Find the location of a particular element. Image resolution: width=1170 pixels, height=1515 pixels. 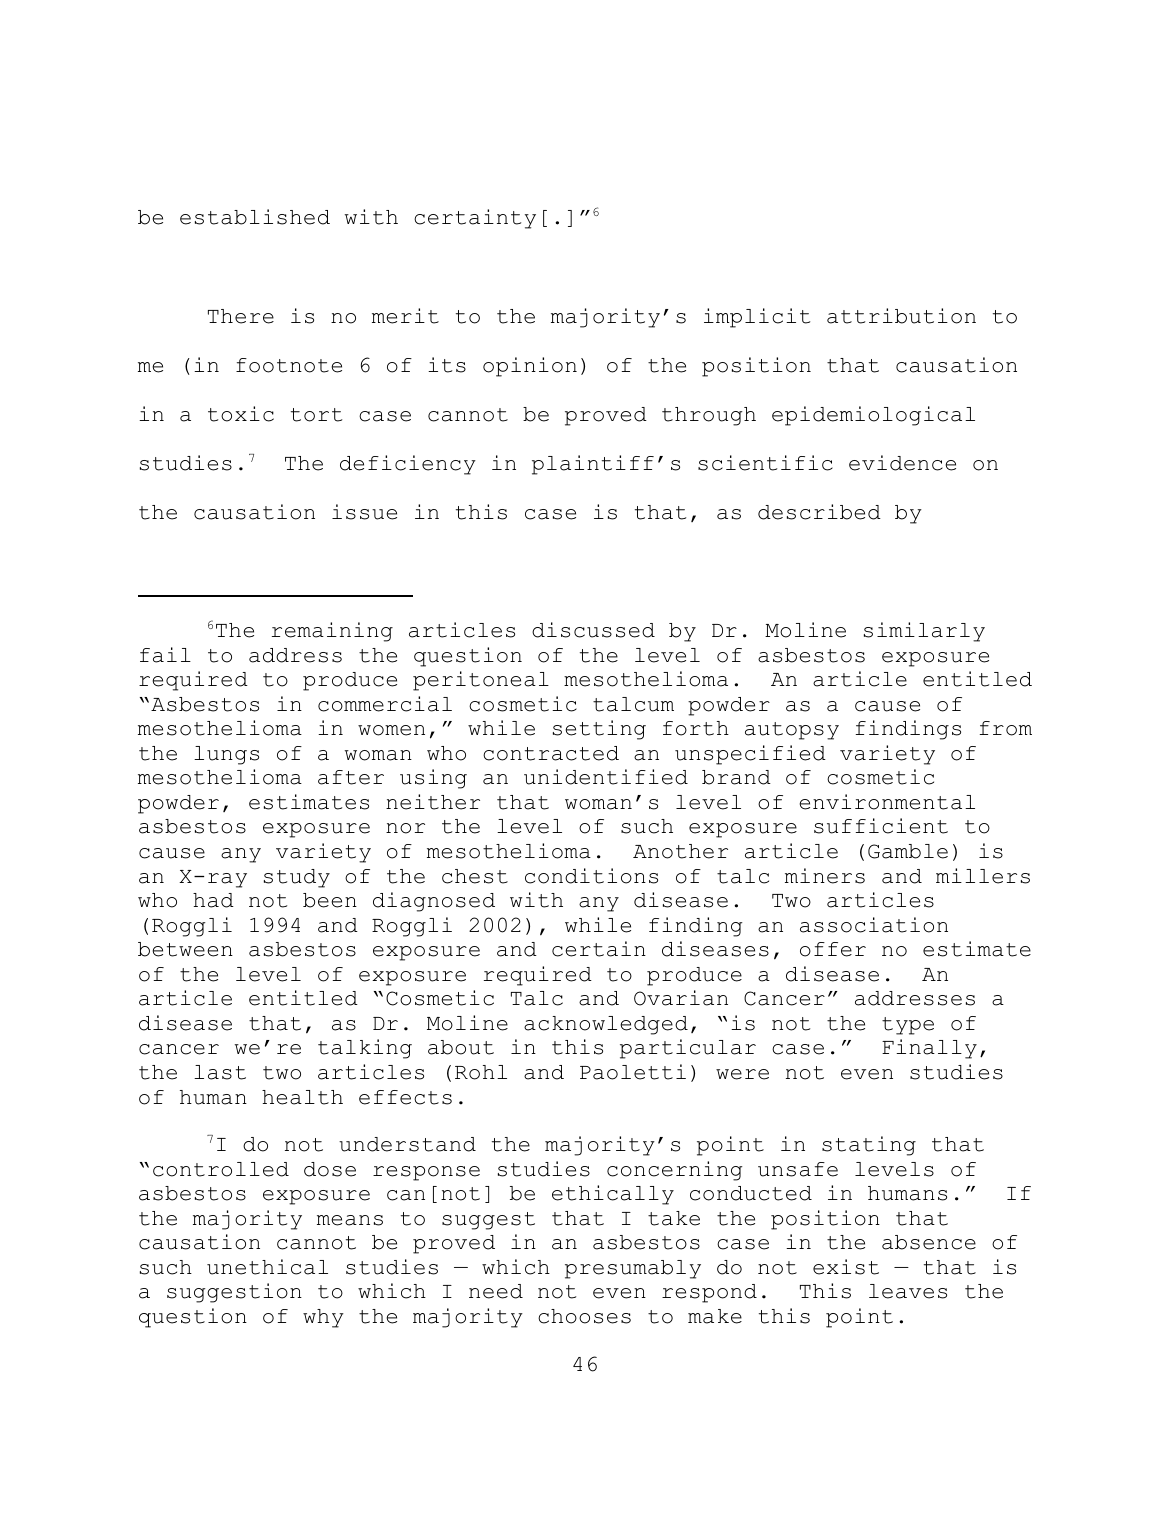

unethical is located at coordinates (267, 1267).
